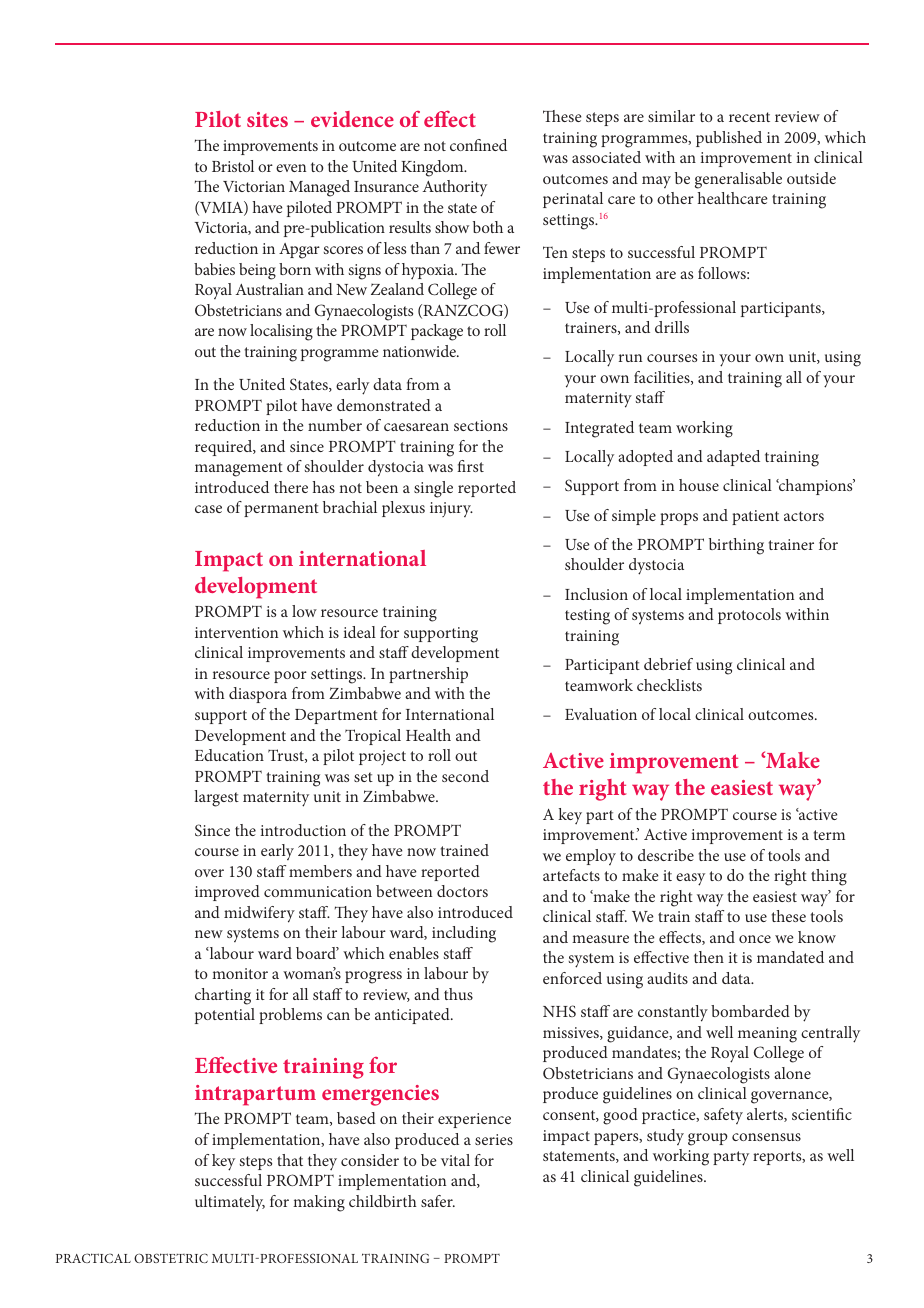 The width and height of the document is (924, 1308). Describe the element at coordinates (208, 509) in the document. I see `case` at that location.
